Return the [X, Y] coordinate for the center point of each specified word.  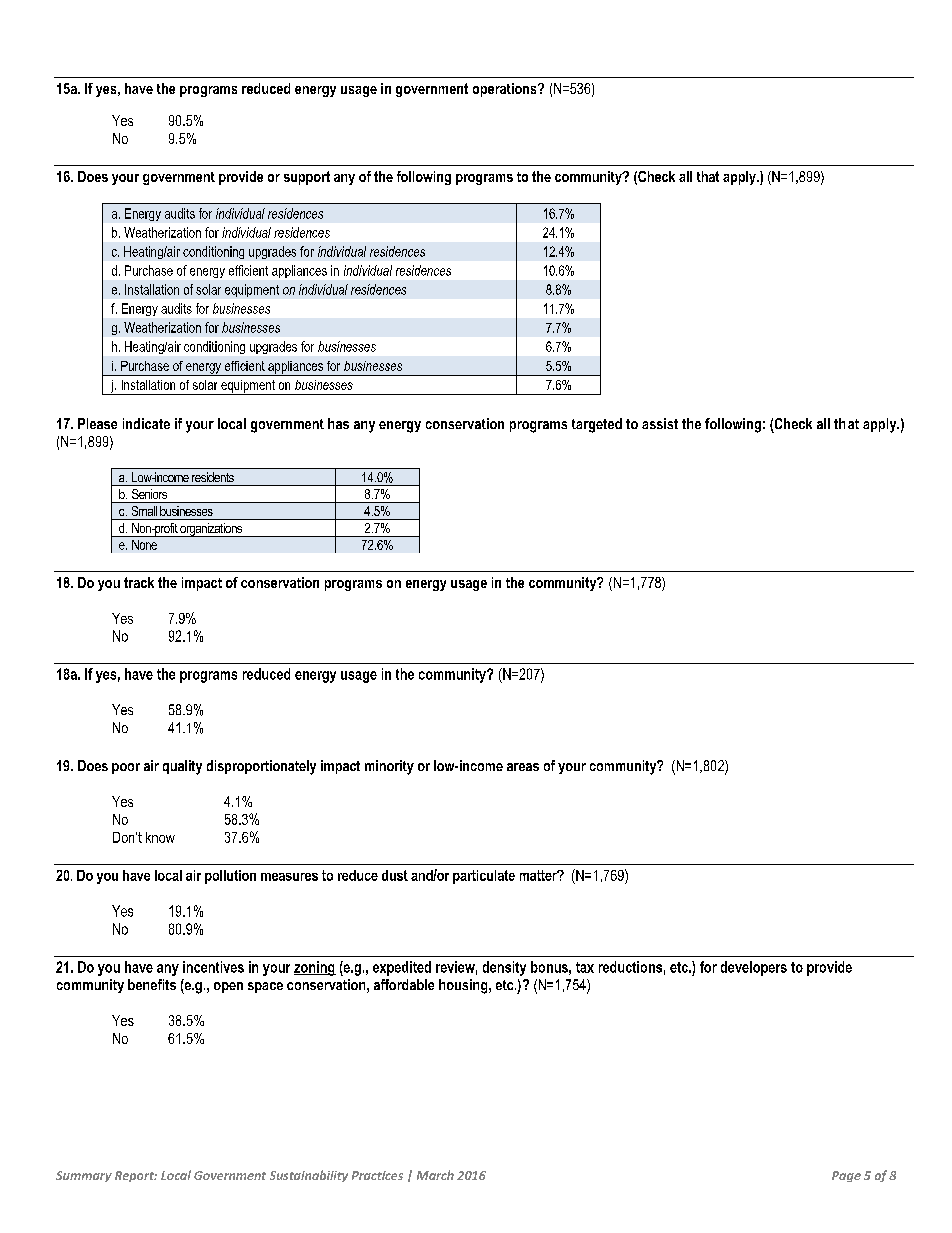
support [307, 178]
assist [660, 423]
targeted [597, 425]
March [435, 1175]
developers [754, 968]
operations [506, 90]
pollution [230, 877]
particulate [484, 877]
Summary [84, 1176]
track [139, 582]
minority [389, 767]
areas [523, 767]
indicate [146, 423]
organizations [211, 530]
